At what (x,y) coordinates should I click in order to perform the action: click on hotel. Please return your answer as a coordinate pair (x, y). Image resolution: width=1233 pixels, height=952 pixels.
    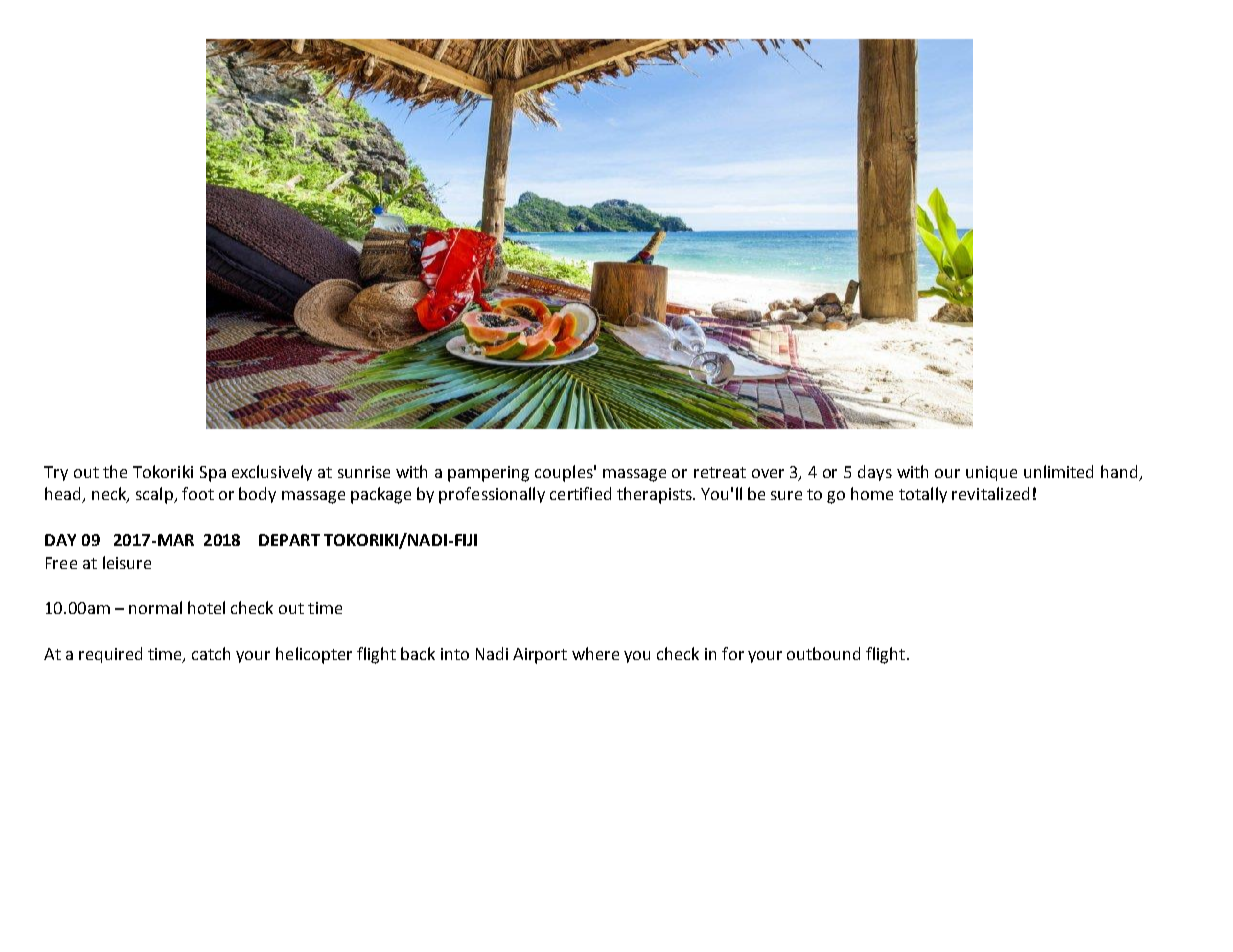
    Looking at the image, I should click on (206, 607).
